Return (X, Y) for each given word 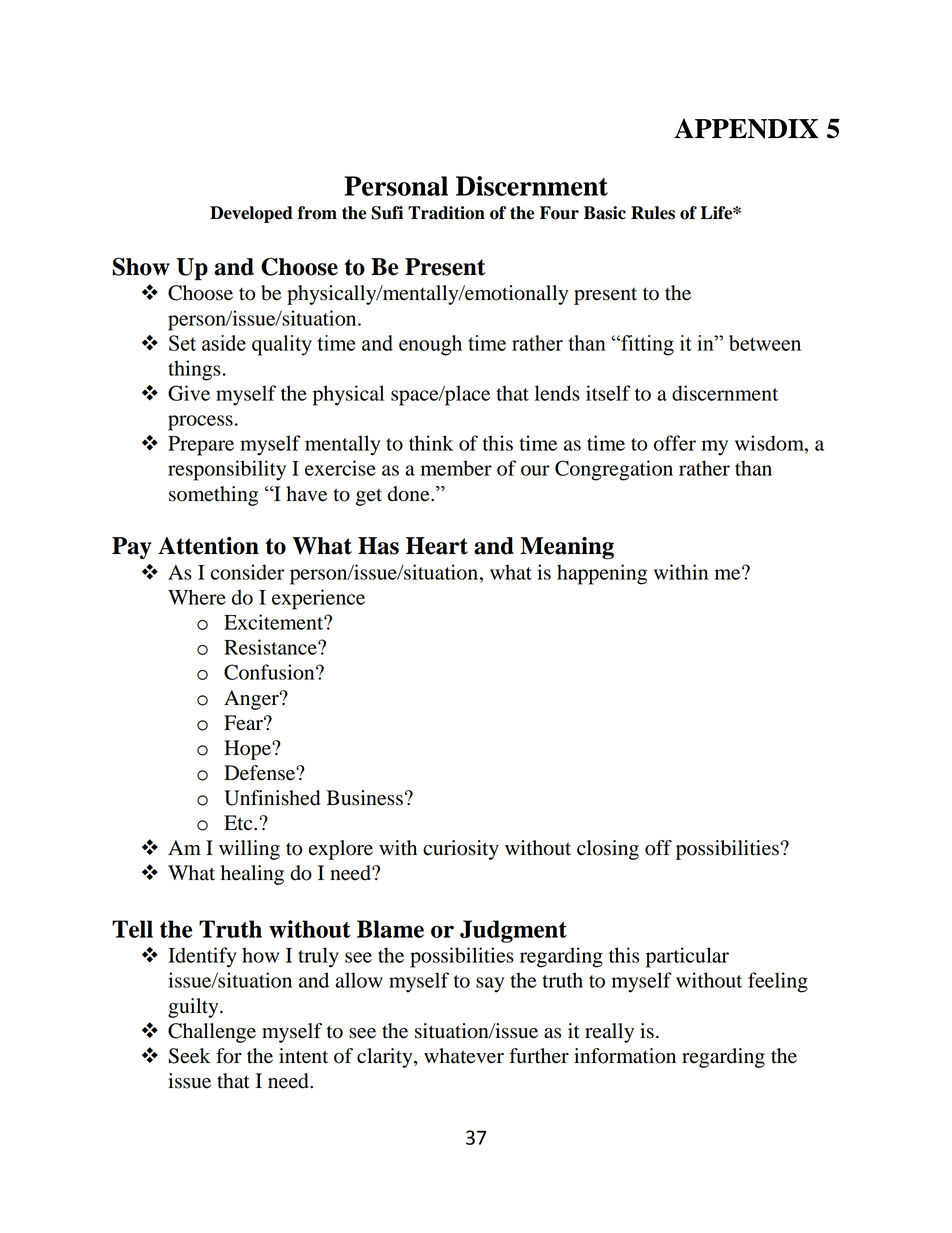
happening (602, 574)
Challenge (212, 1033)
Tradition (446, 213)
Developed (251, 214)
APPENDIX (746, 129)
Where (197, 597)
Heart (437, 546)
